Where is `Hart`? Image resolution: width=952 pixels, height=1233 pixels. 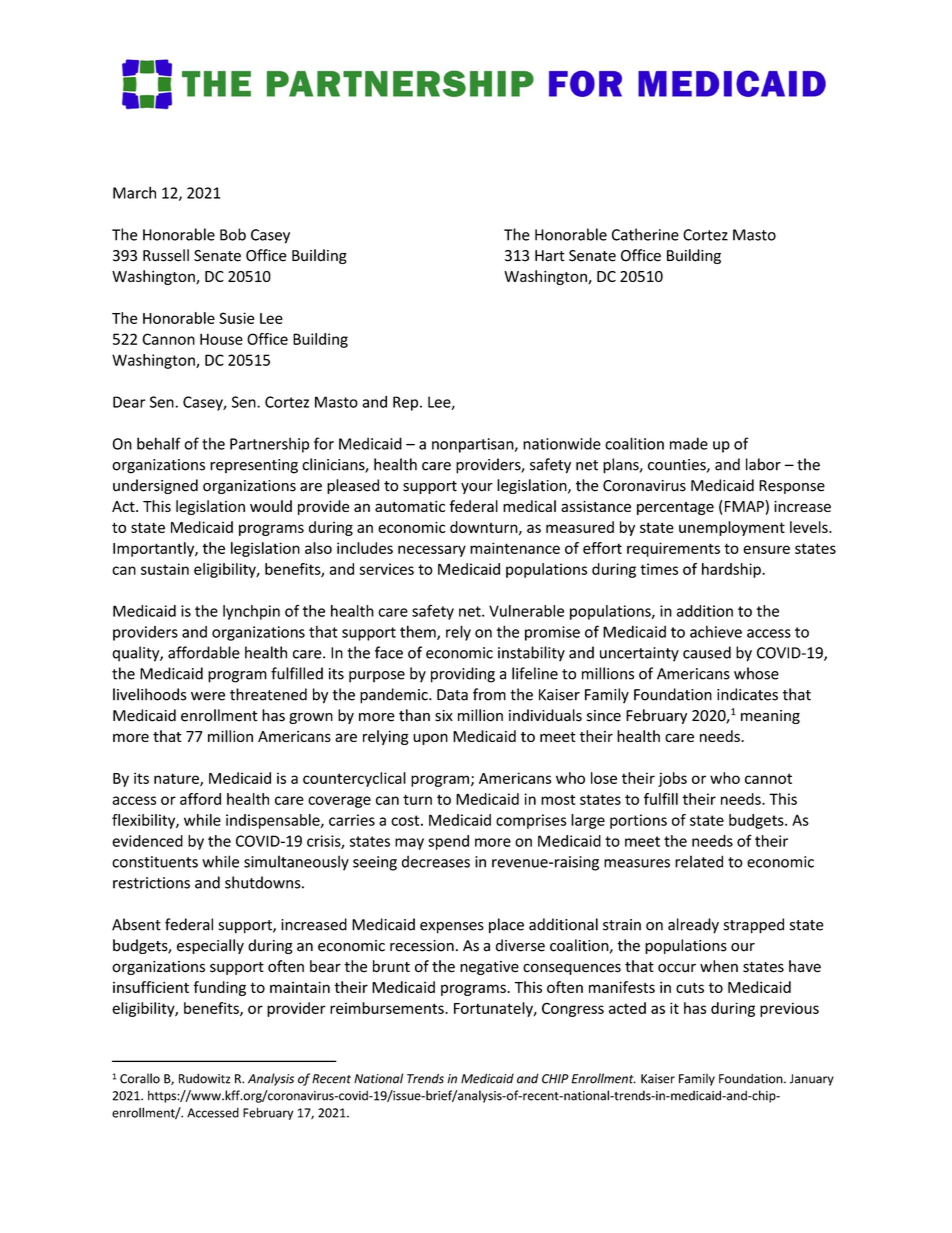
Hart is located at coordinates (550, 256).
